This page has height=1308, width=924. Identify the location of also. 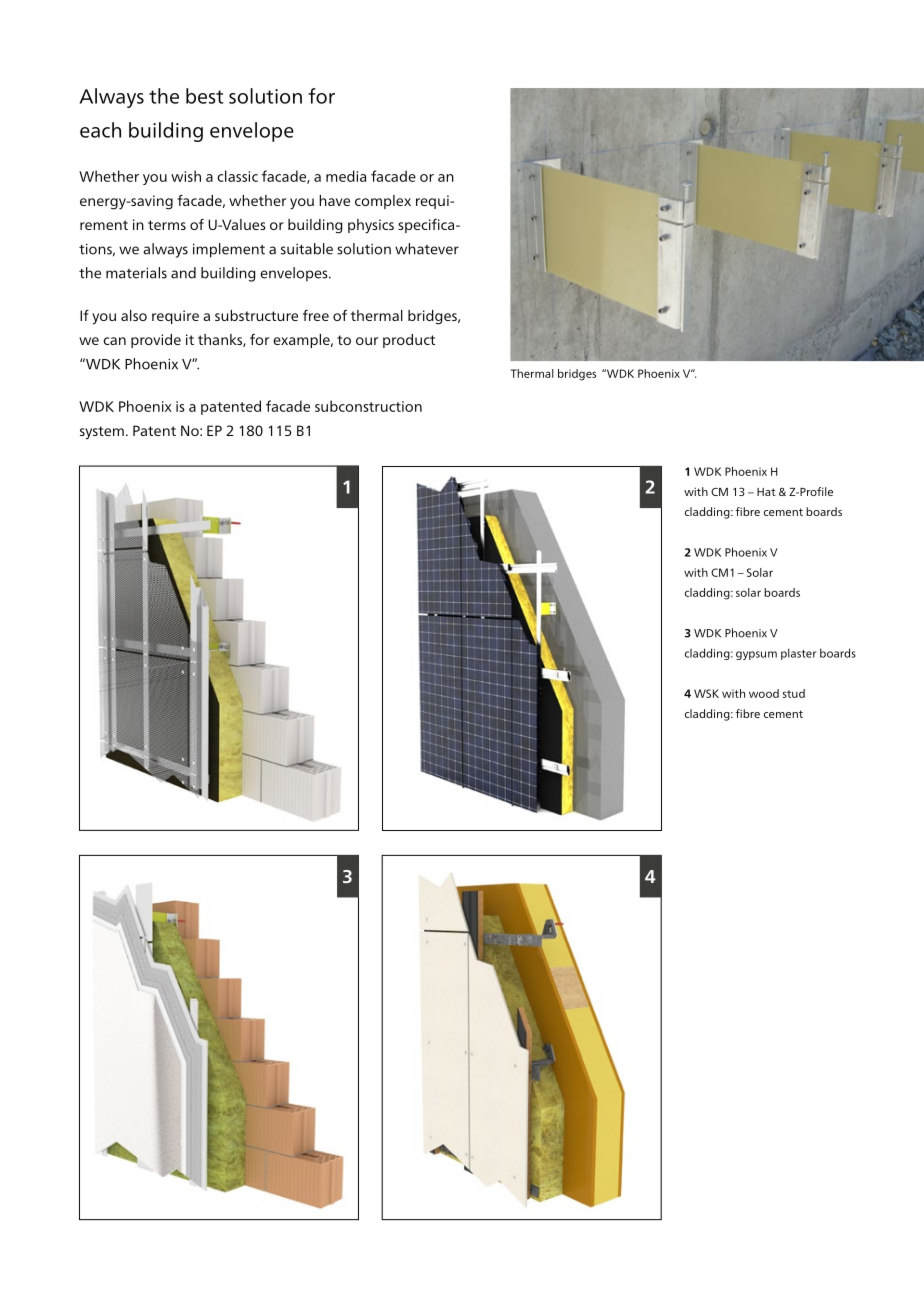
(134, 315).
